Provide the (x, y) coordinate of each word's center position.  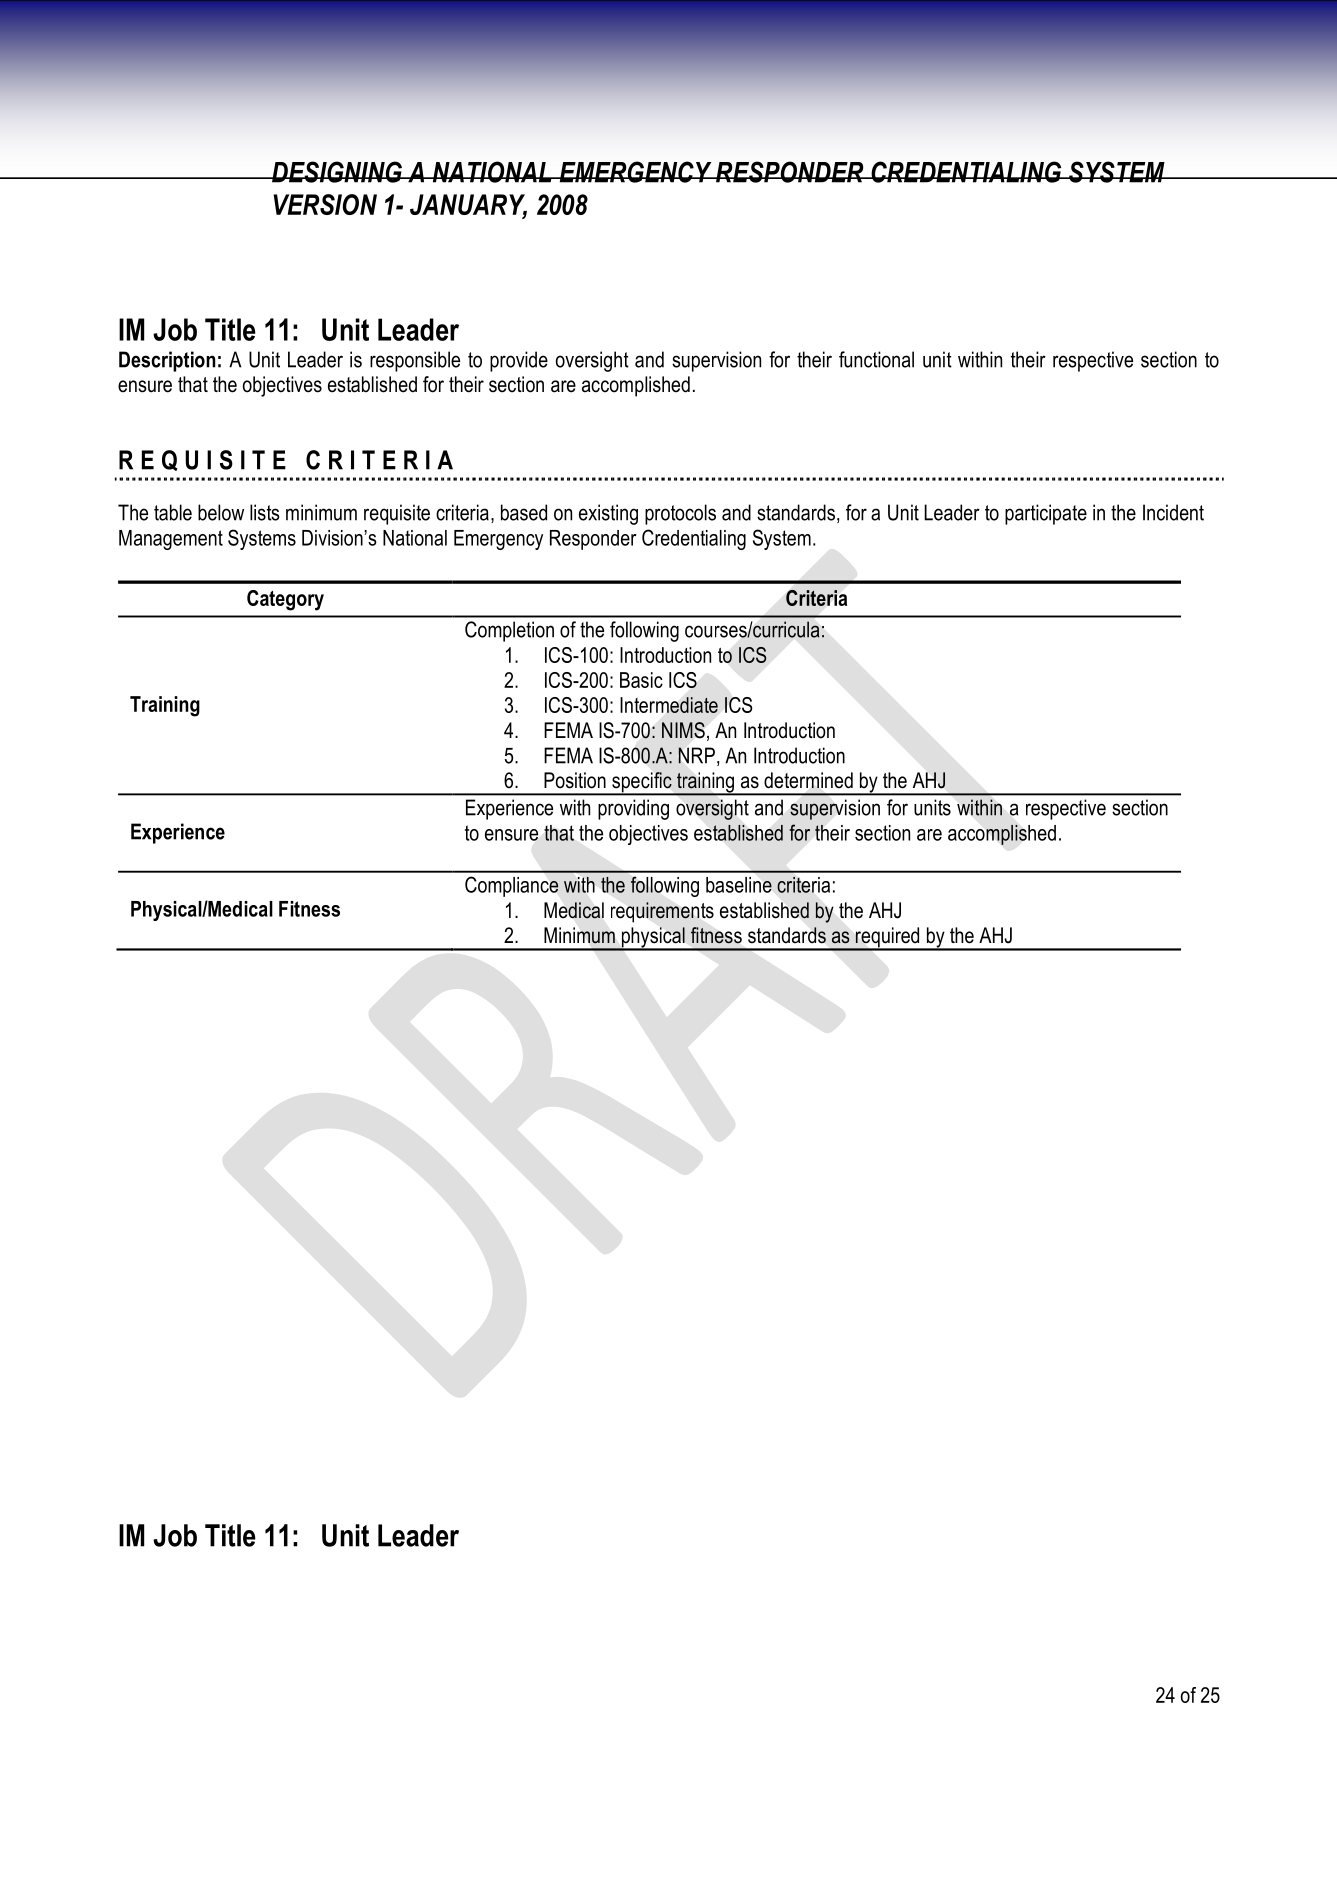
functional (876, 359)
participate (1046, 514)
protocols (680, 514)
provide (519, 361)
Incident (1173, 512)
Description (167, 361)
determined (808, 780)
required (888, 938)
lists (265, 512)
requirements (662, 912)
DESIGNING (337, 172)
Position (575, 780)
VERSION (325, 204)
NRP (696, 755)
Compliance (512, 886)
